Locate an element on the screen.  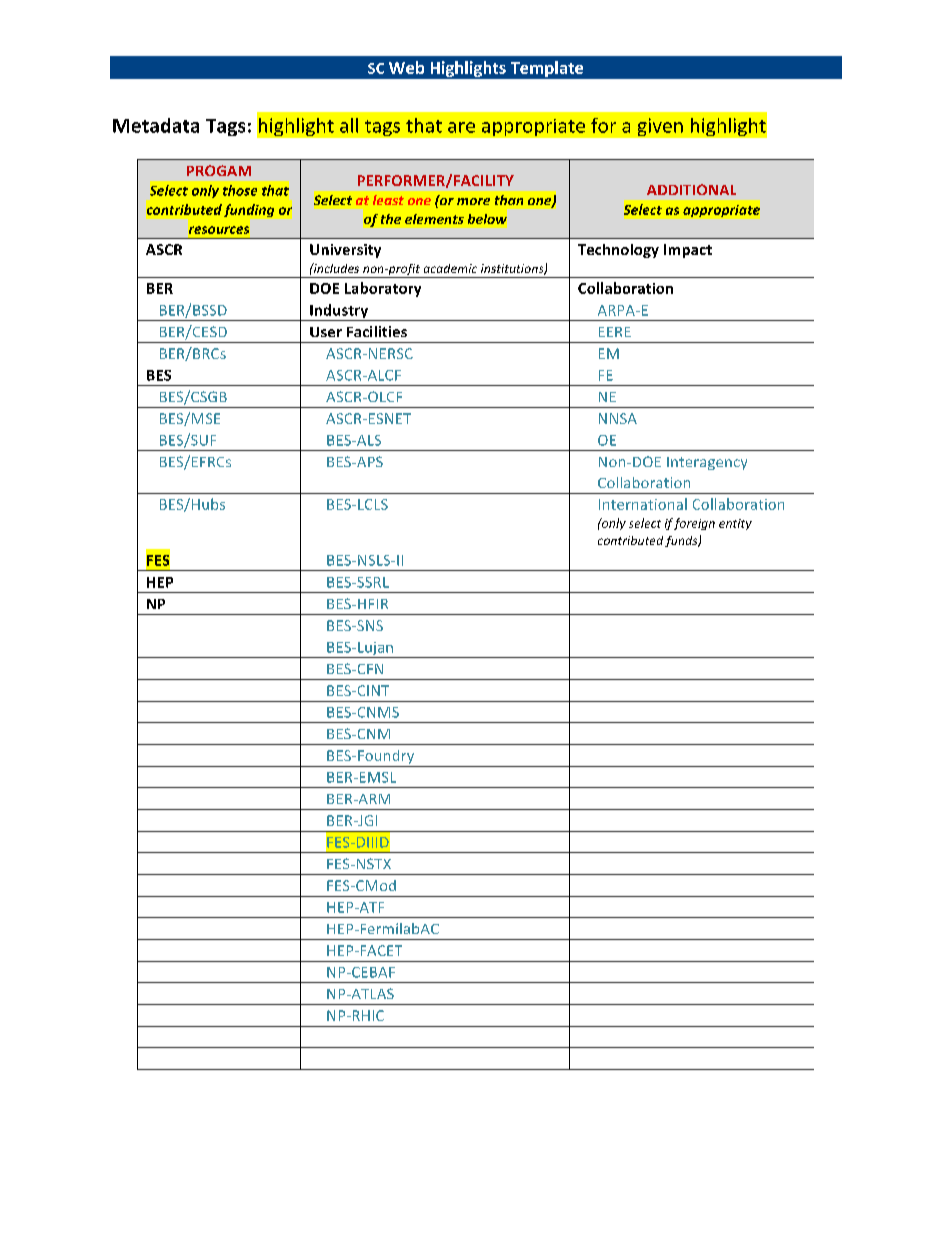
Industry is located at coordinates (339, 312).
